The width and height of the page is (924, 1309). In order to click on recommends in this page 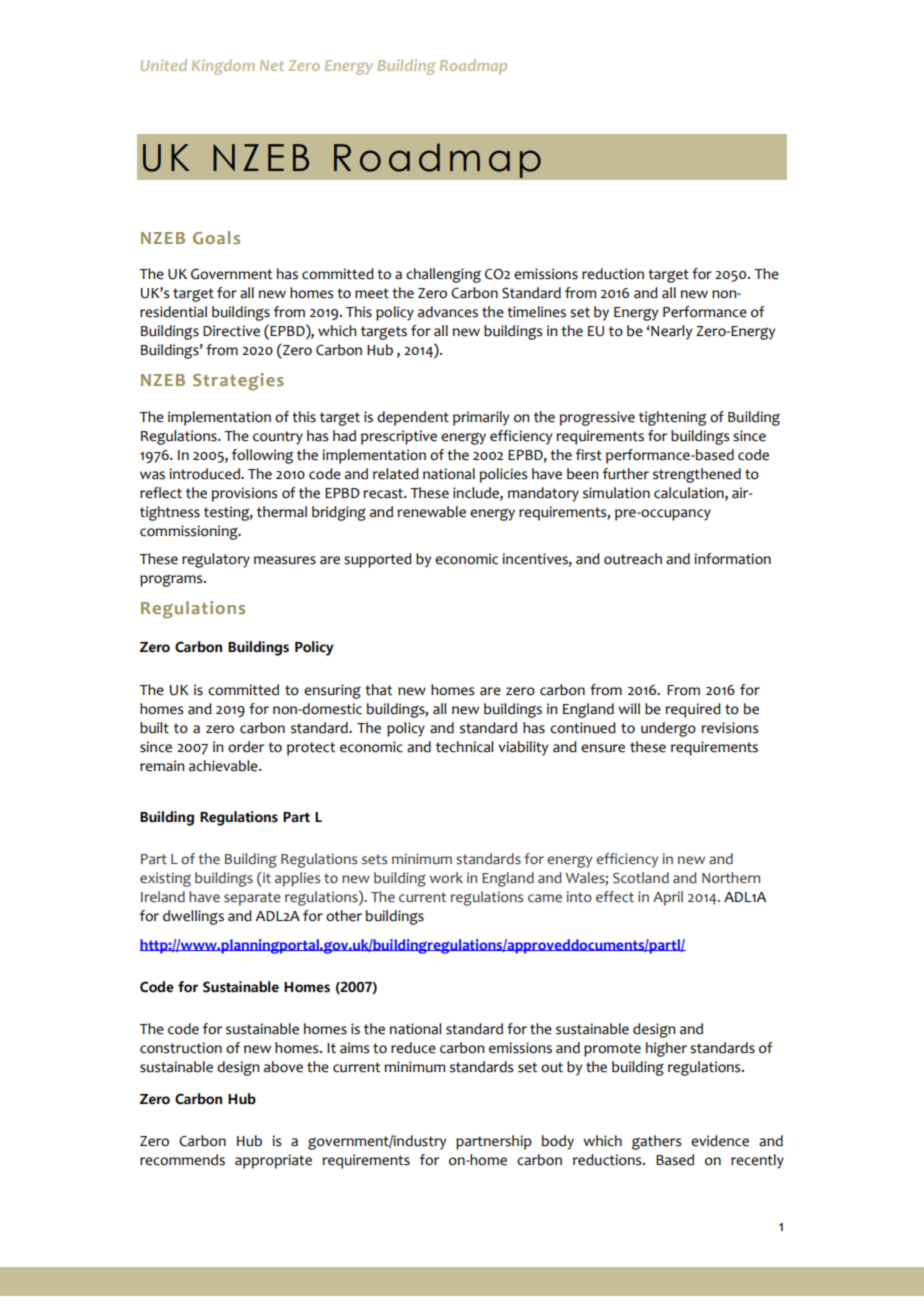, I will do `click(182, 1160)`.
